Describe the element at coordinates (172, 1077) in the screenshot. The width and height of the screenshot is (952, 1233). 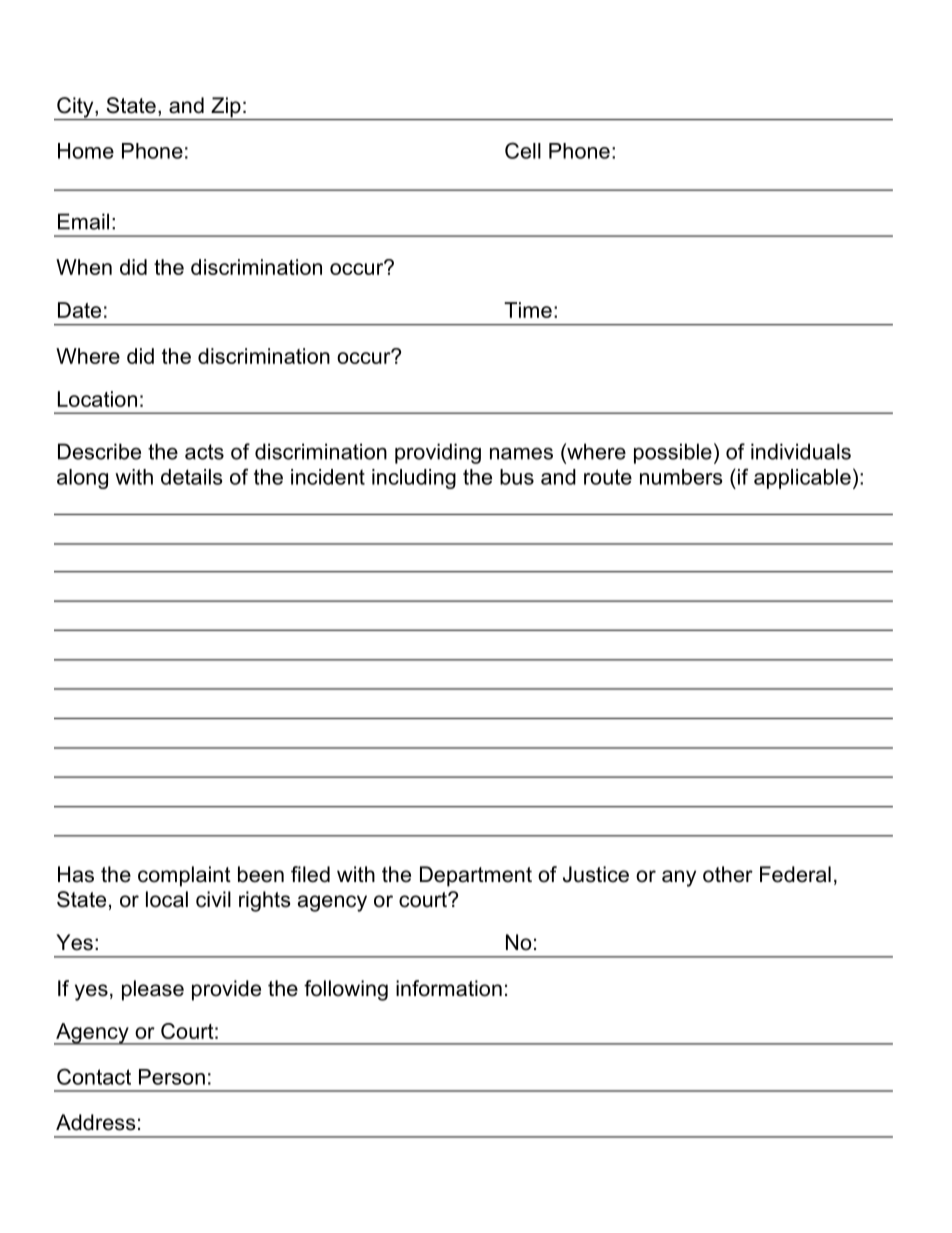
I see `Person` at that location.
